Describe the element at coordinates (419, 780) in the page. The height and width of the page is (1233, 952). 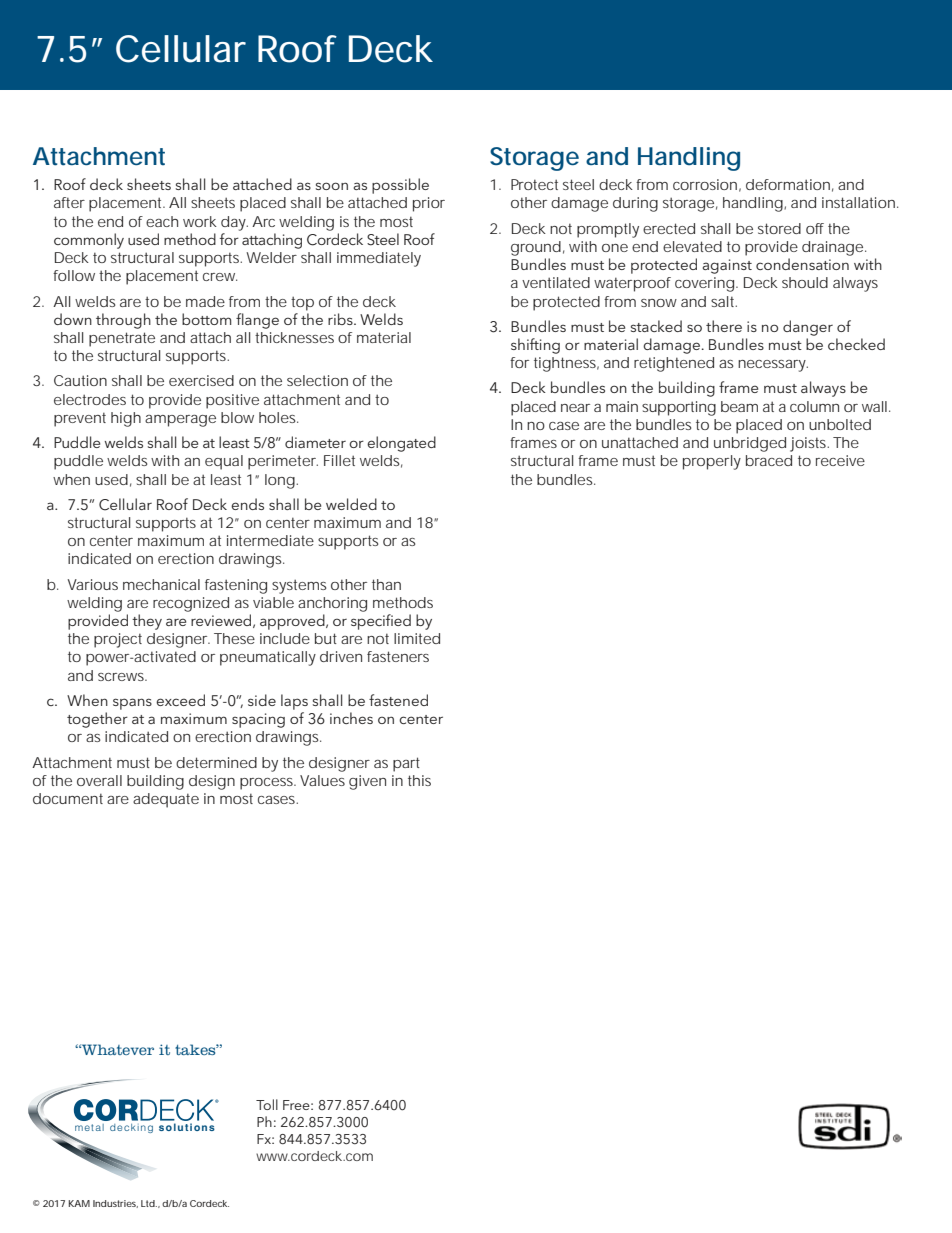
I see `this` at that location.
